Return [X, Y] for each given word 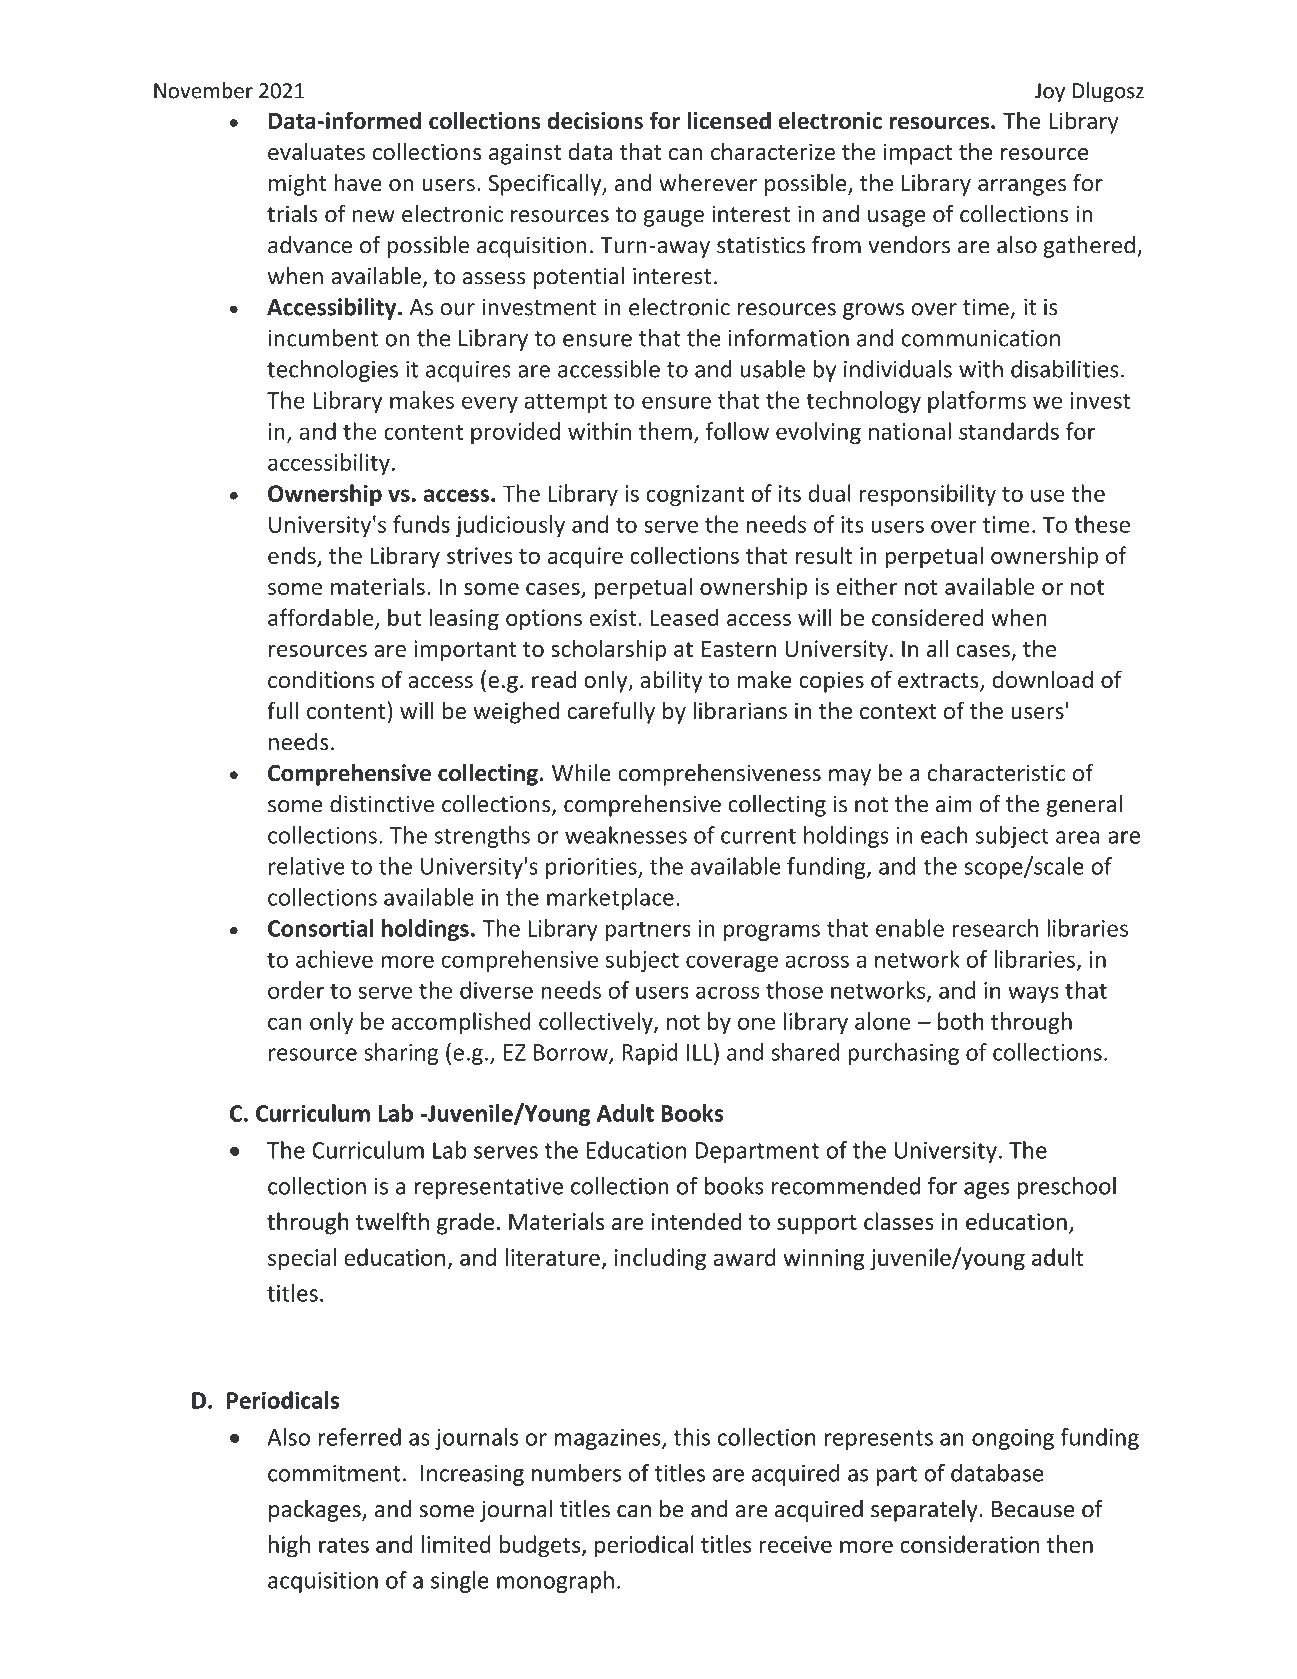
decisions [595, 120]
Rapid [650, 1054]
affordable [322, 618]
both [960, 1021]
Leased [685, 617]
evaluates [316, 151]
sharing [401, 1054]
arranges [1022, 187]
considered [927, 617]
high [289, 1546]
